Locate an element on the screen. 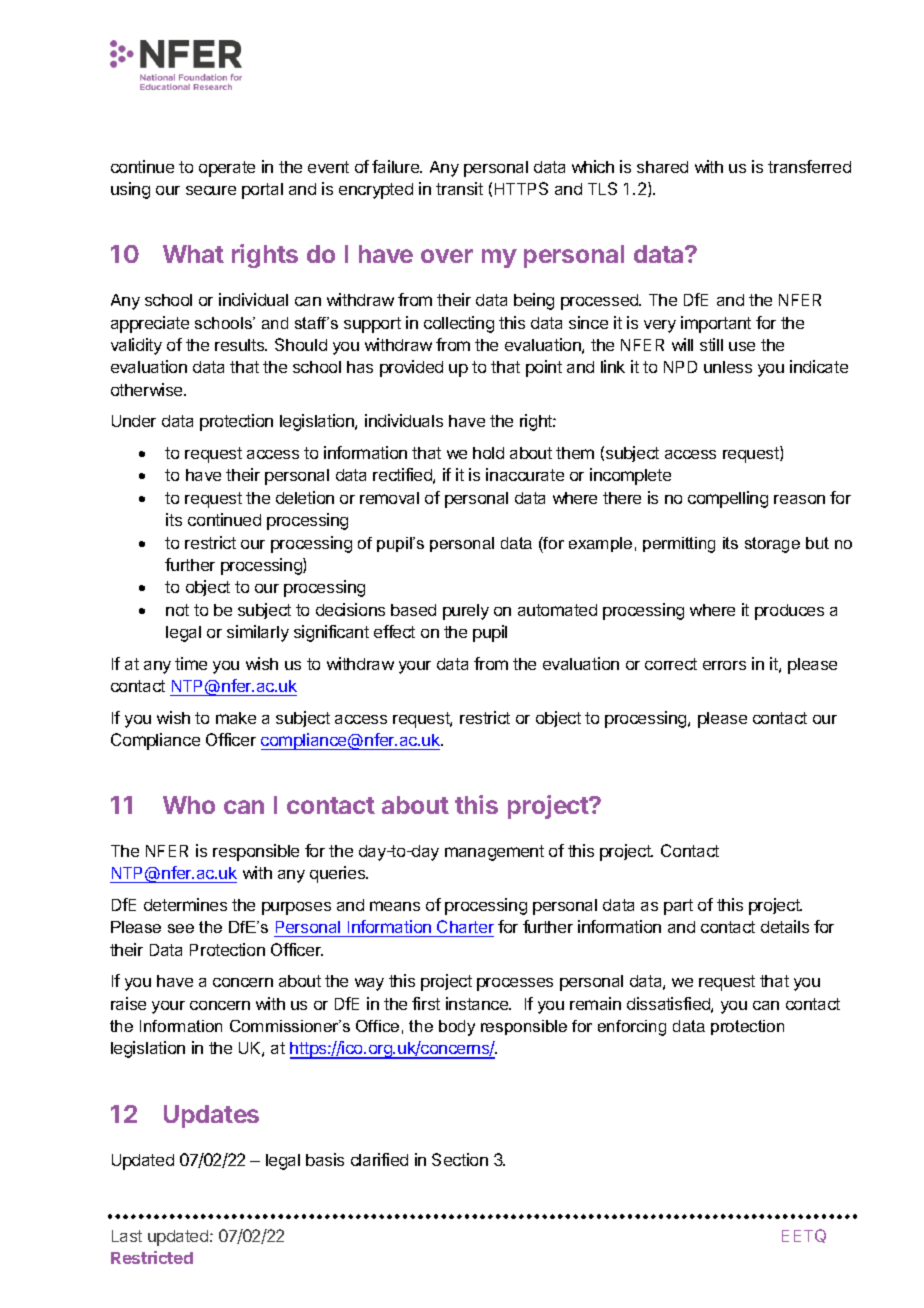  transit is located at coordinates (459, 188).
